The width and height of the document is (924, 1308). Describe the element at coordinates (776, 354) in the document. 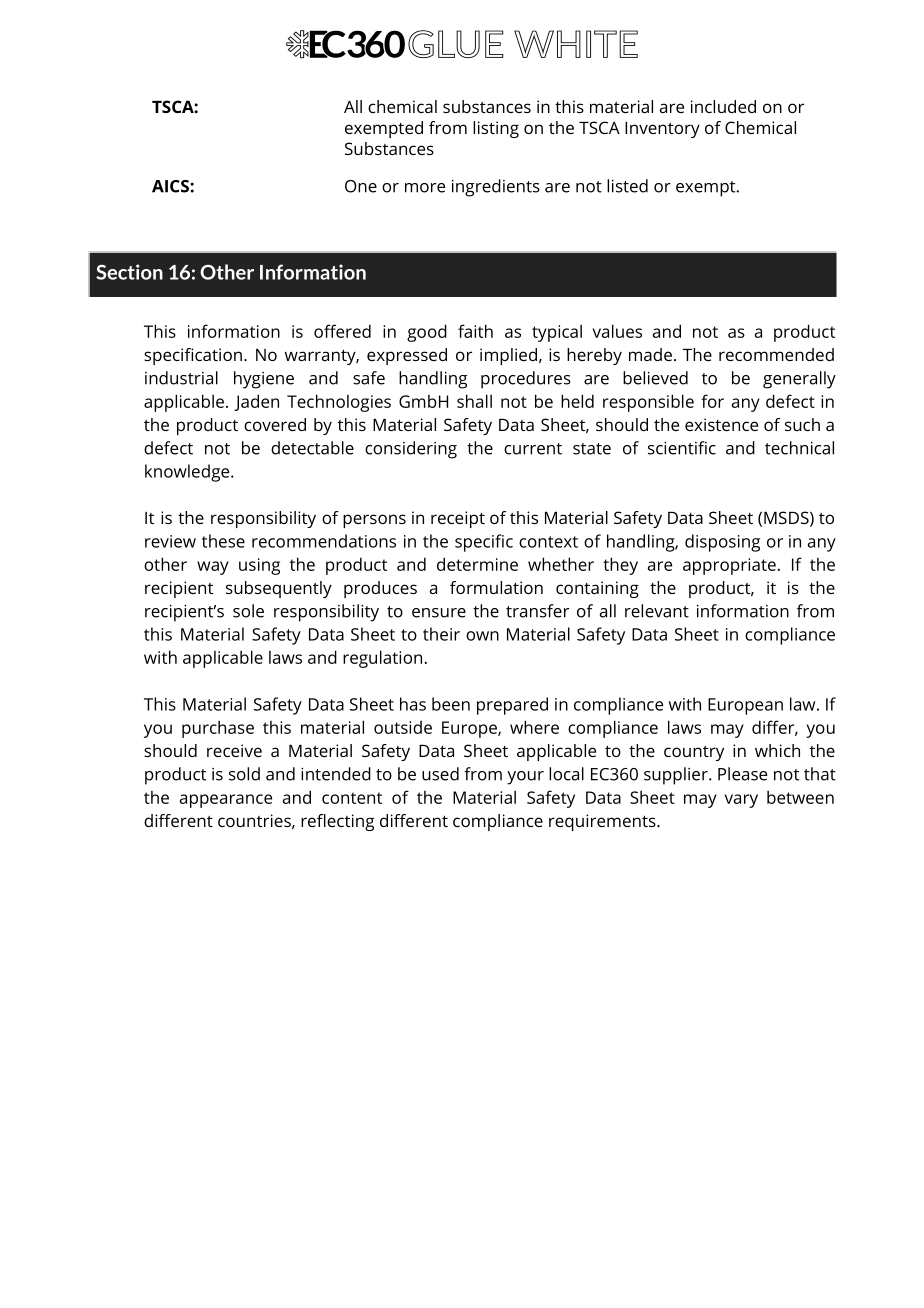

I see `recommended` at that location.
